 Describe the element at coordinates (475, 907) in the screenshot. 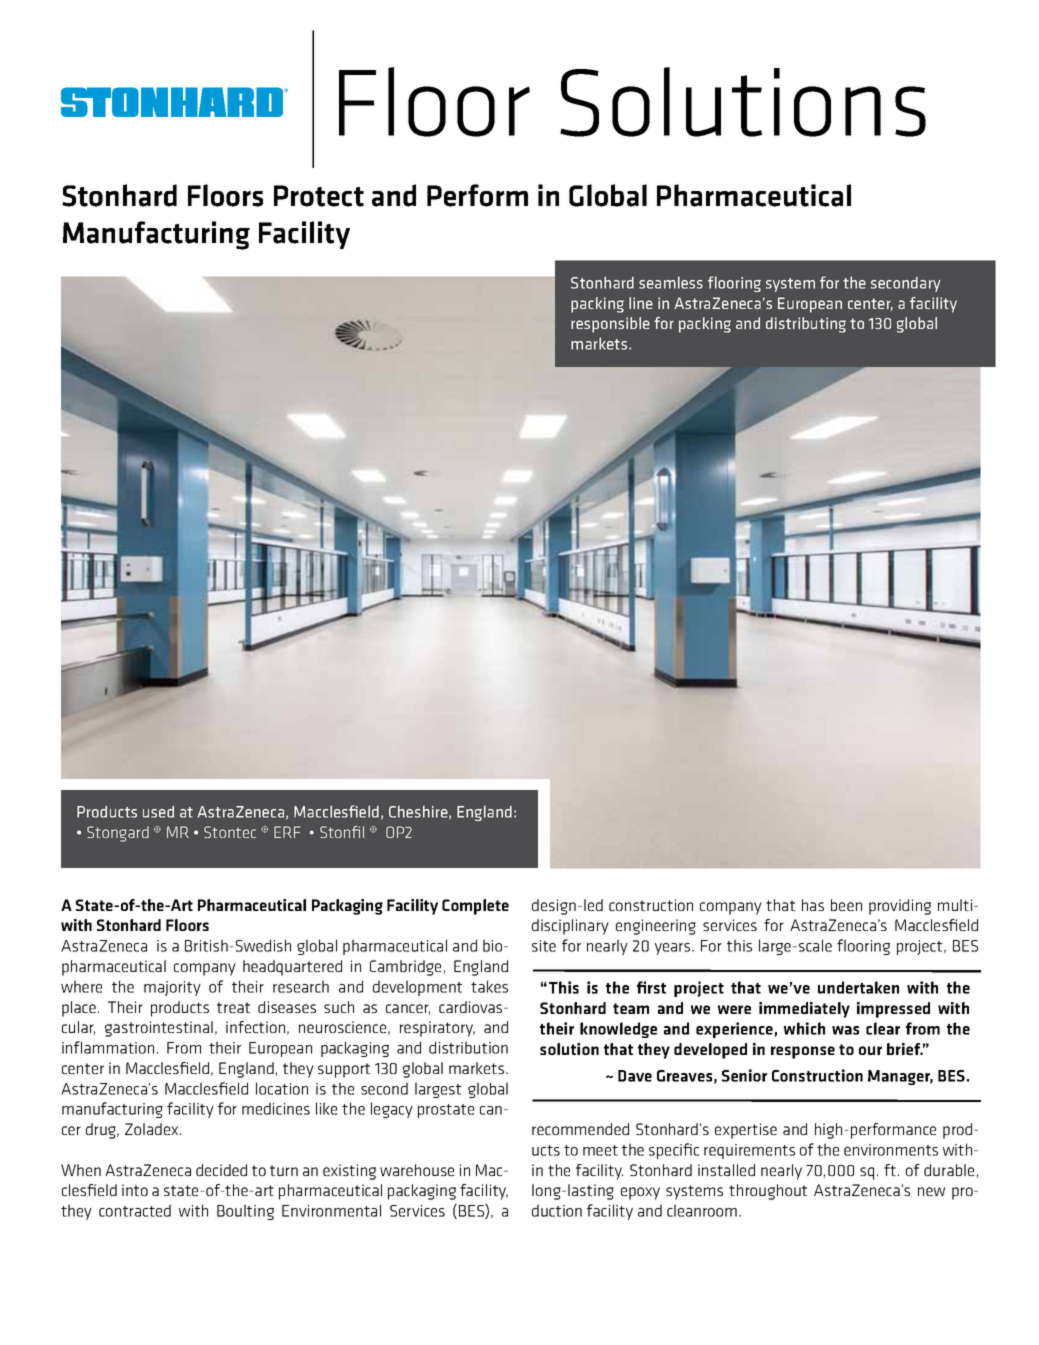

I see `Complete` at that location.
